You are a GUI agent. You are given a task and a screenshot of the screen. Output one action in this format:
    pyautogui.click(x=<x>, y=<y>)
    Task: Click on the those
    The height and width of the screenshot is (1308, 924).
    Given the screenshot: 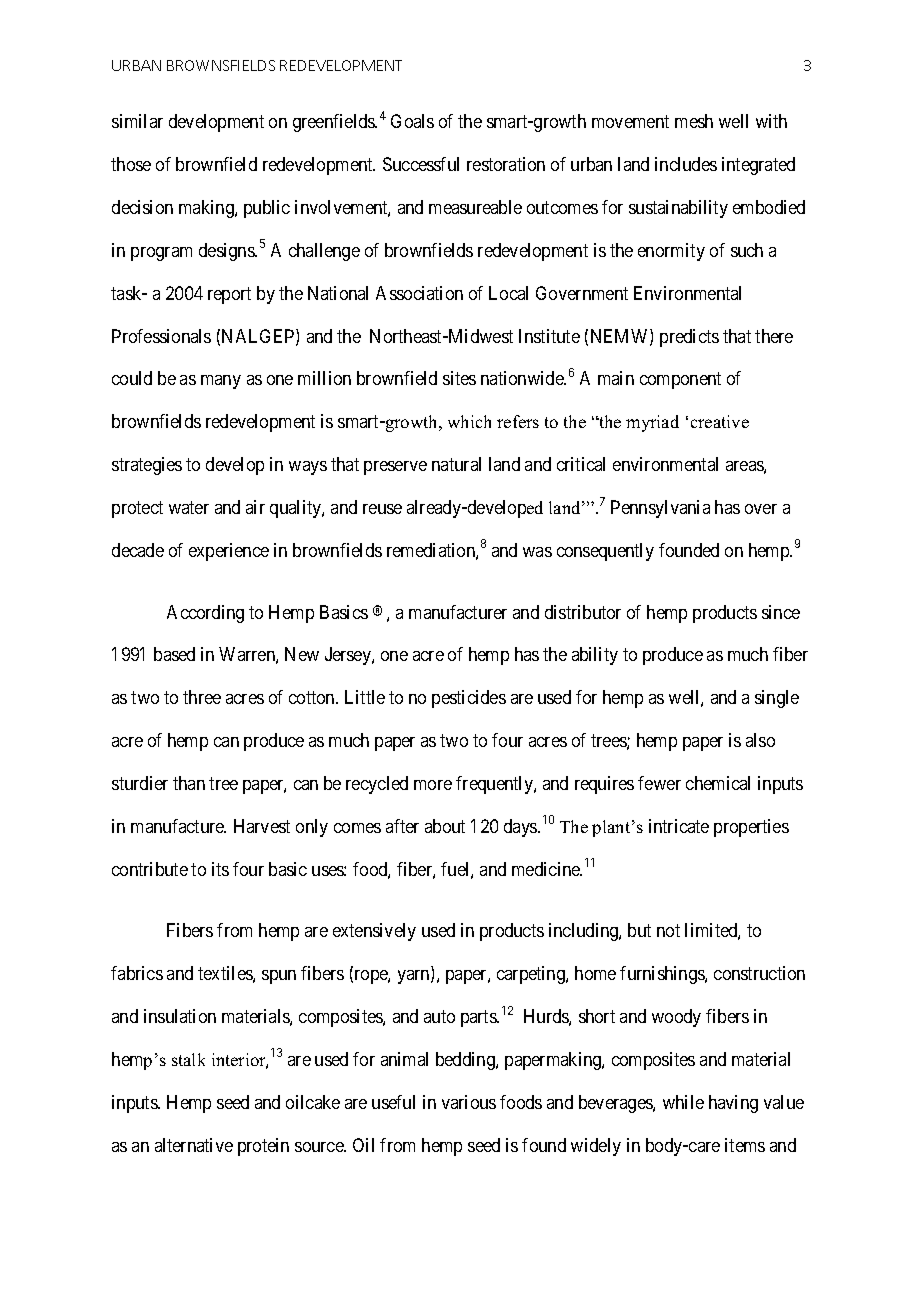 What is the action you would take?
    pyautogui.click(x=131, y=164)
